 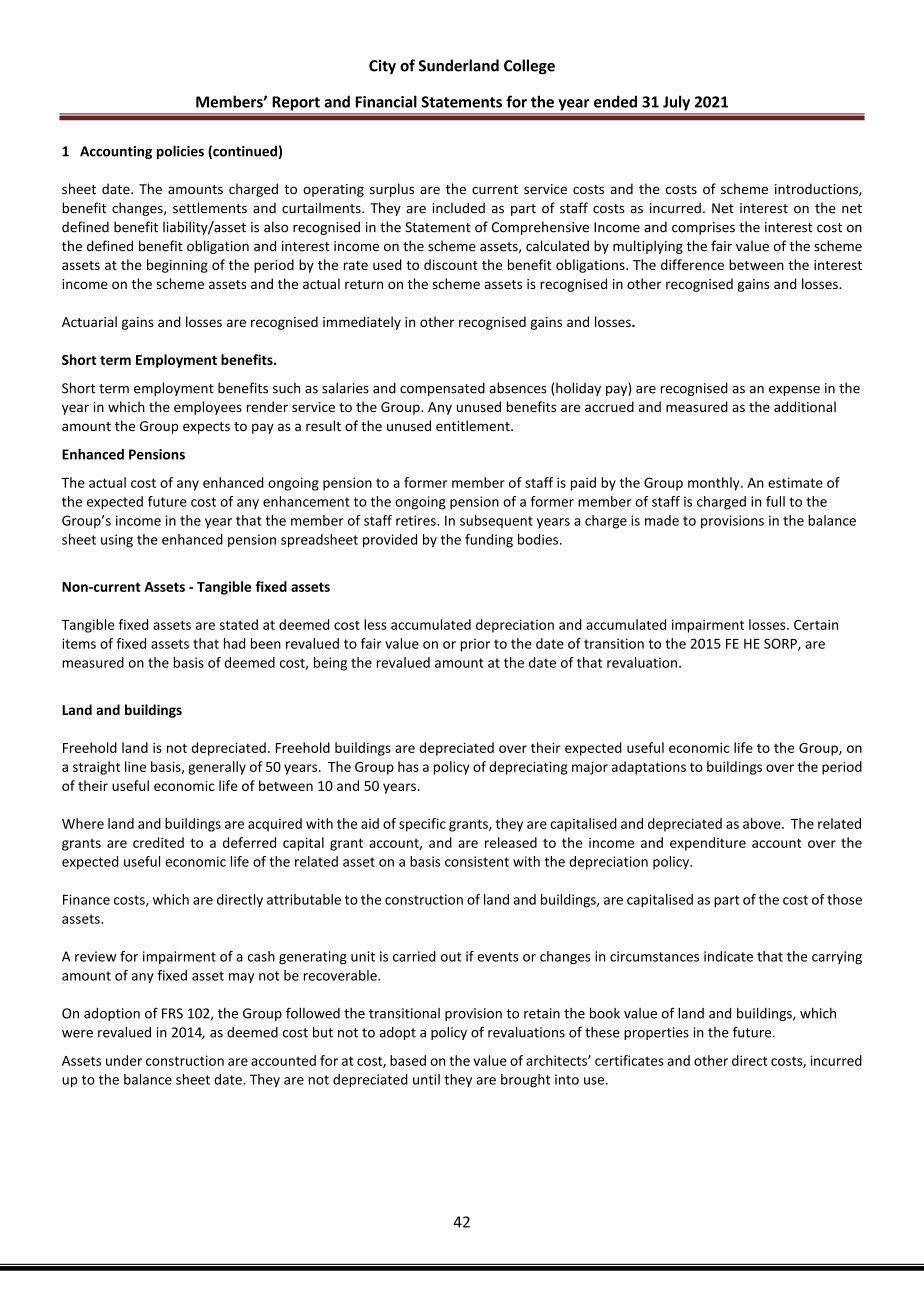 What do you see at coordinates (816, 624) in the screenshot?
I see `Certain` at bounding box center [816, 624].
